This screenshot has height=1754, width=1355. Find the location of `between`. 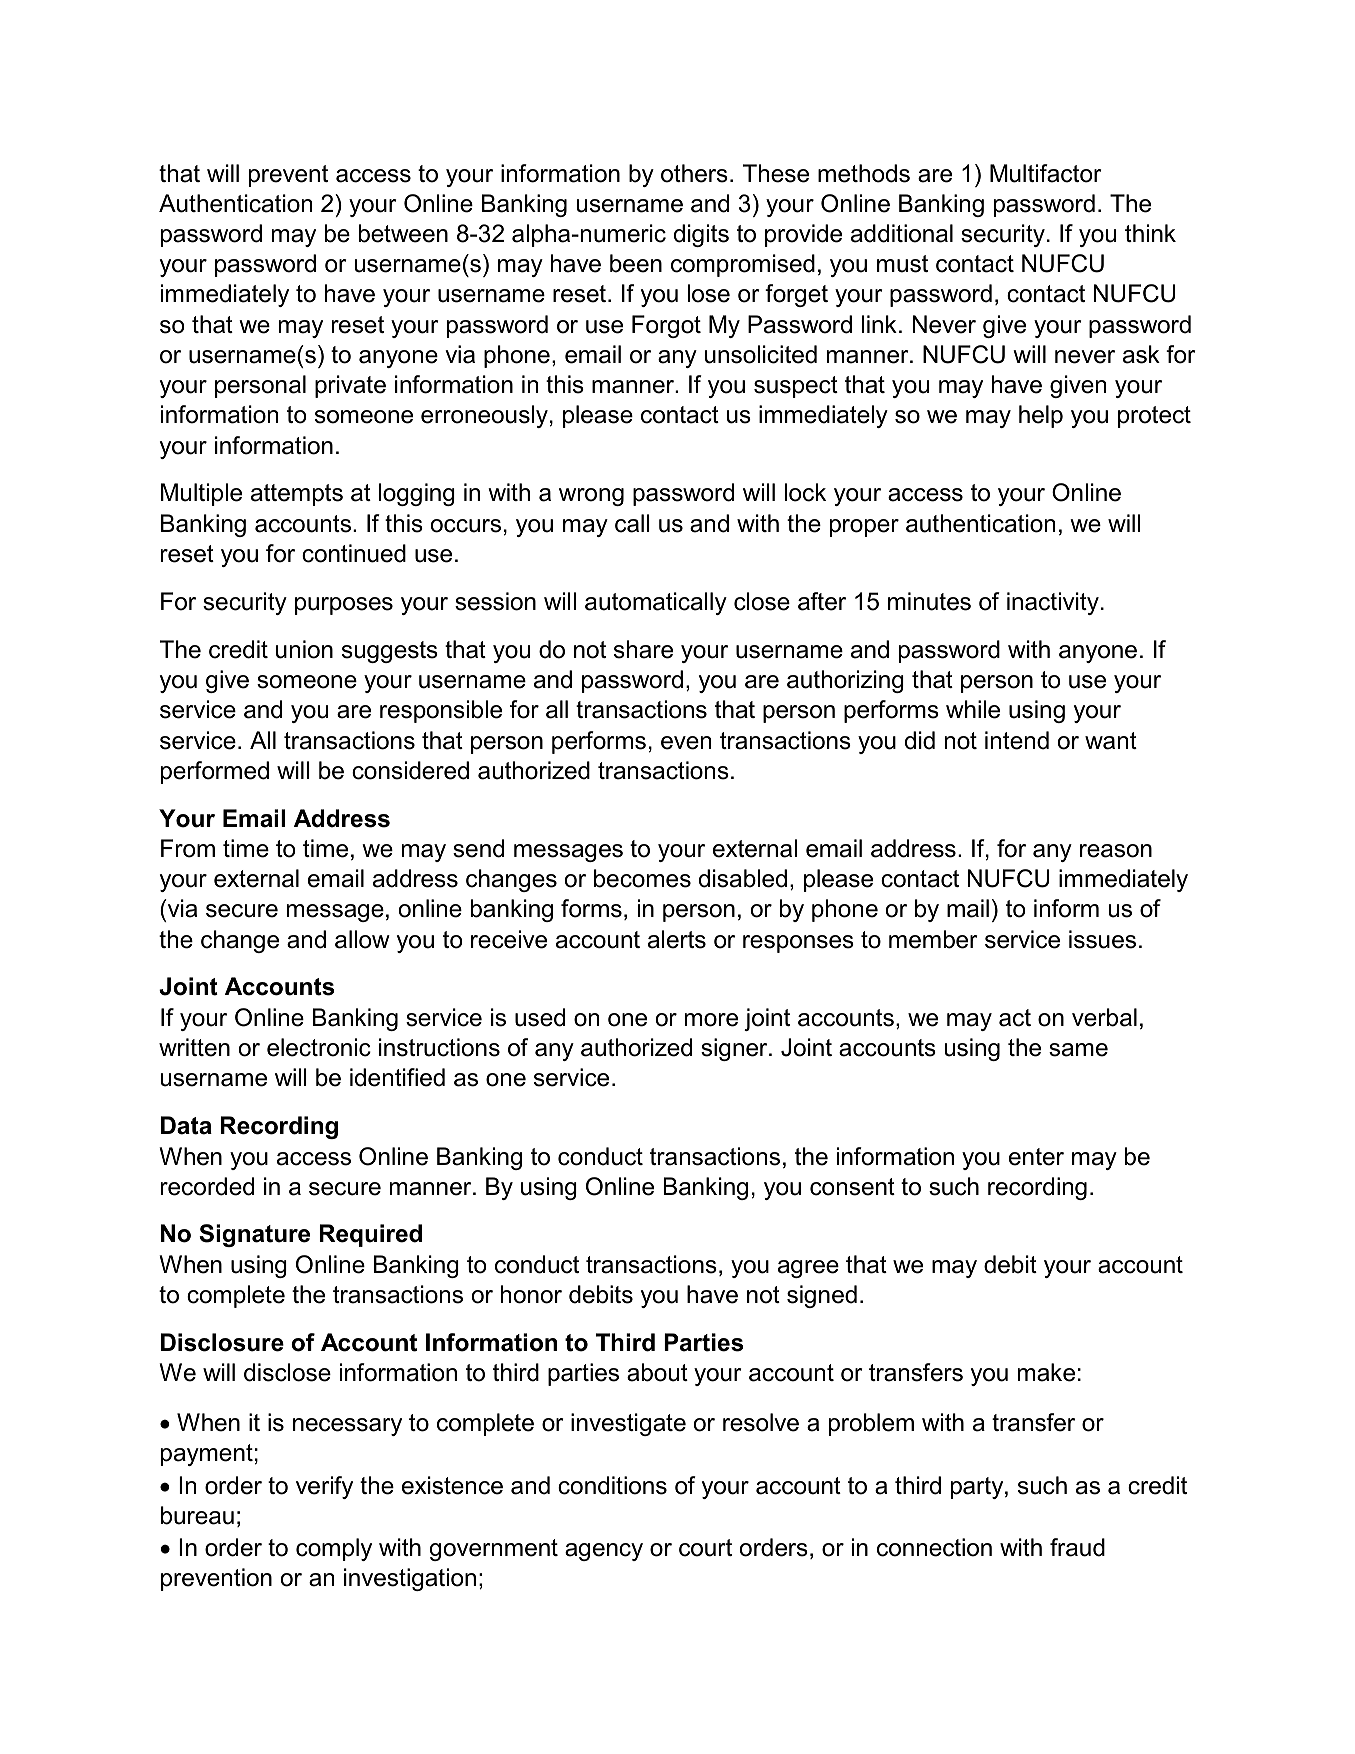

between is located at coordinates (403, 233).
